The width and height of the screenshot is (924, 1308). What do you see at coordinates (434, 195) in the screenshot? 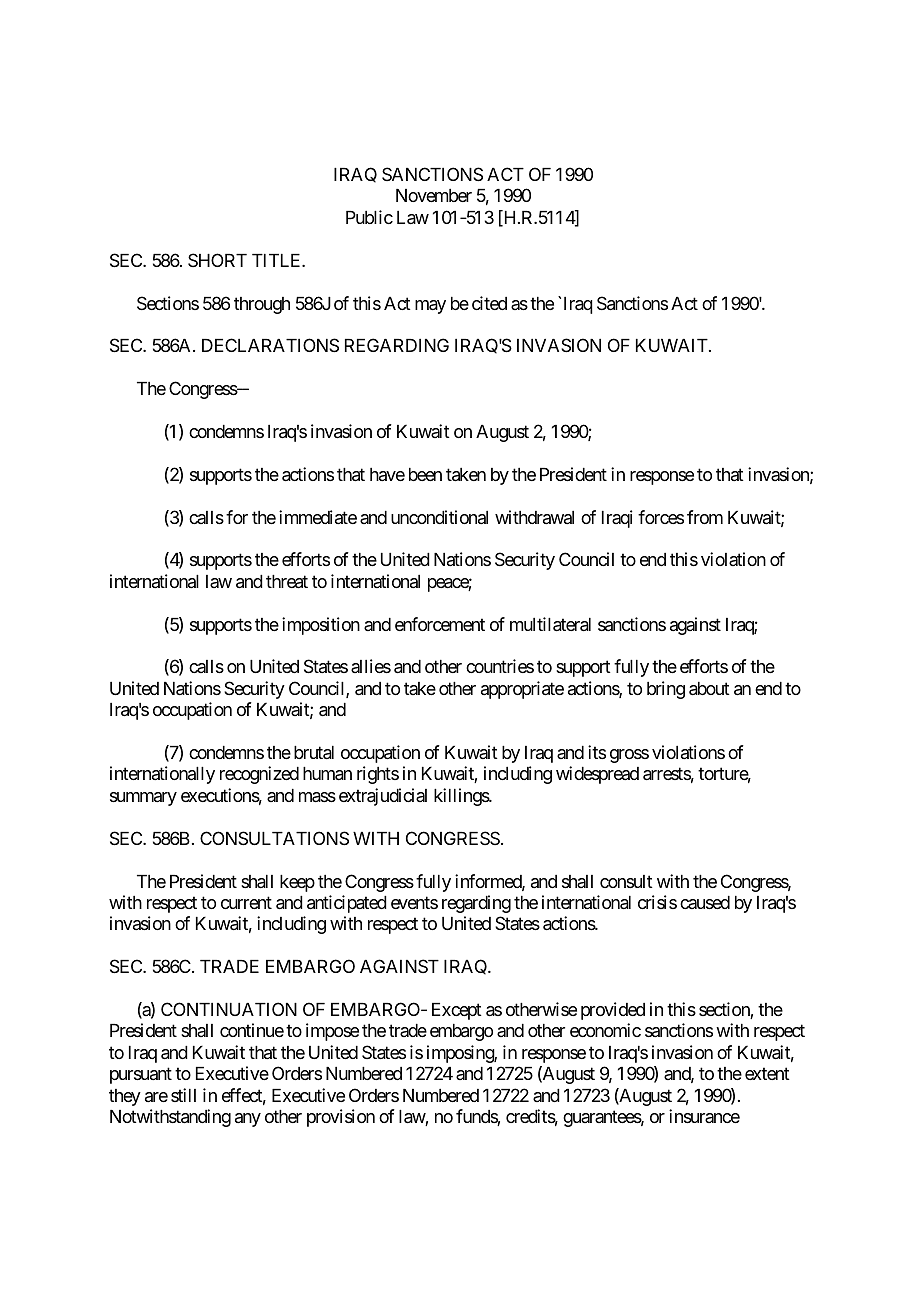
I see `November` at bounding box center [434, 195].
